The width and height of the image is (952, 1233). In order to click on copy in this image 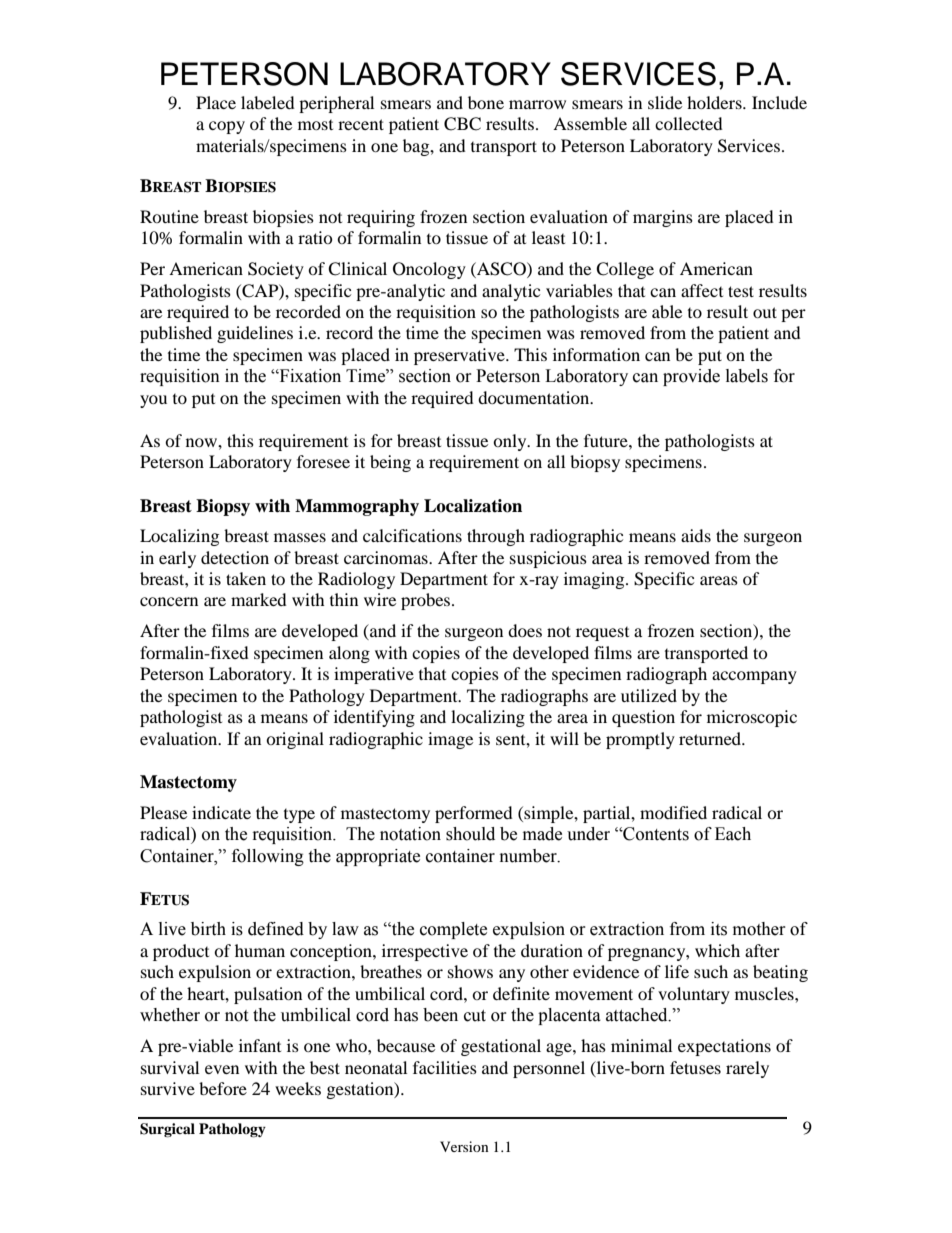, I will do `click(227, 127)`.
